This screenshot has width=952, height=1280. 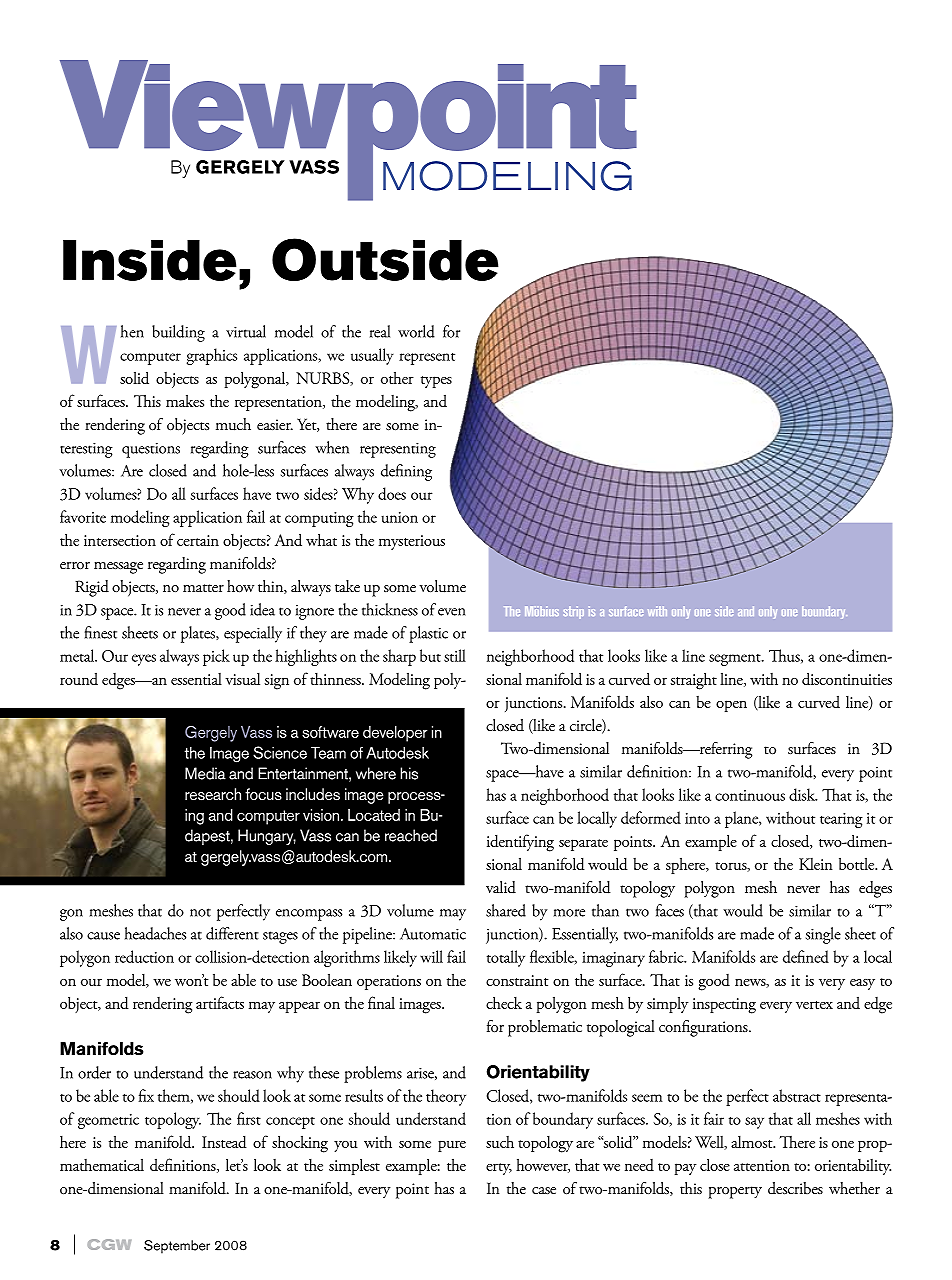 I want to click on September, so click(x=177, y=1247).
